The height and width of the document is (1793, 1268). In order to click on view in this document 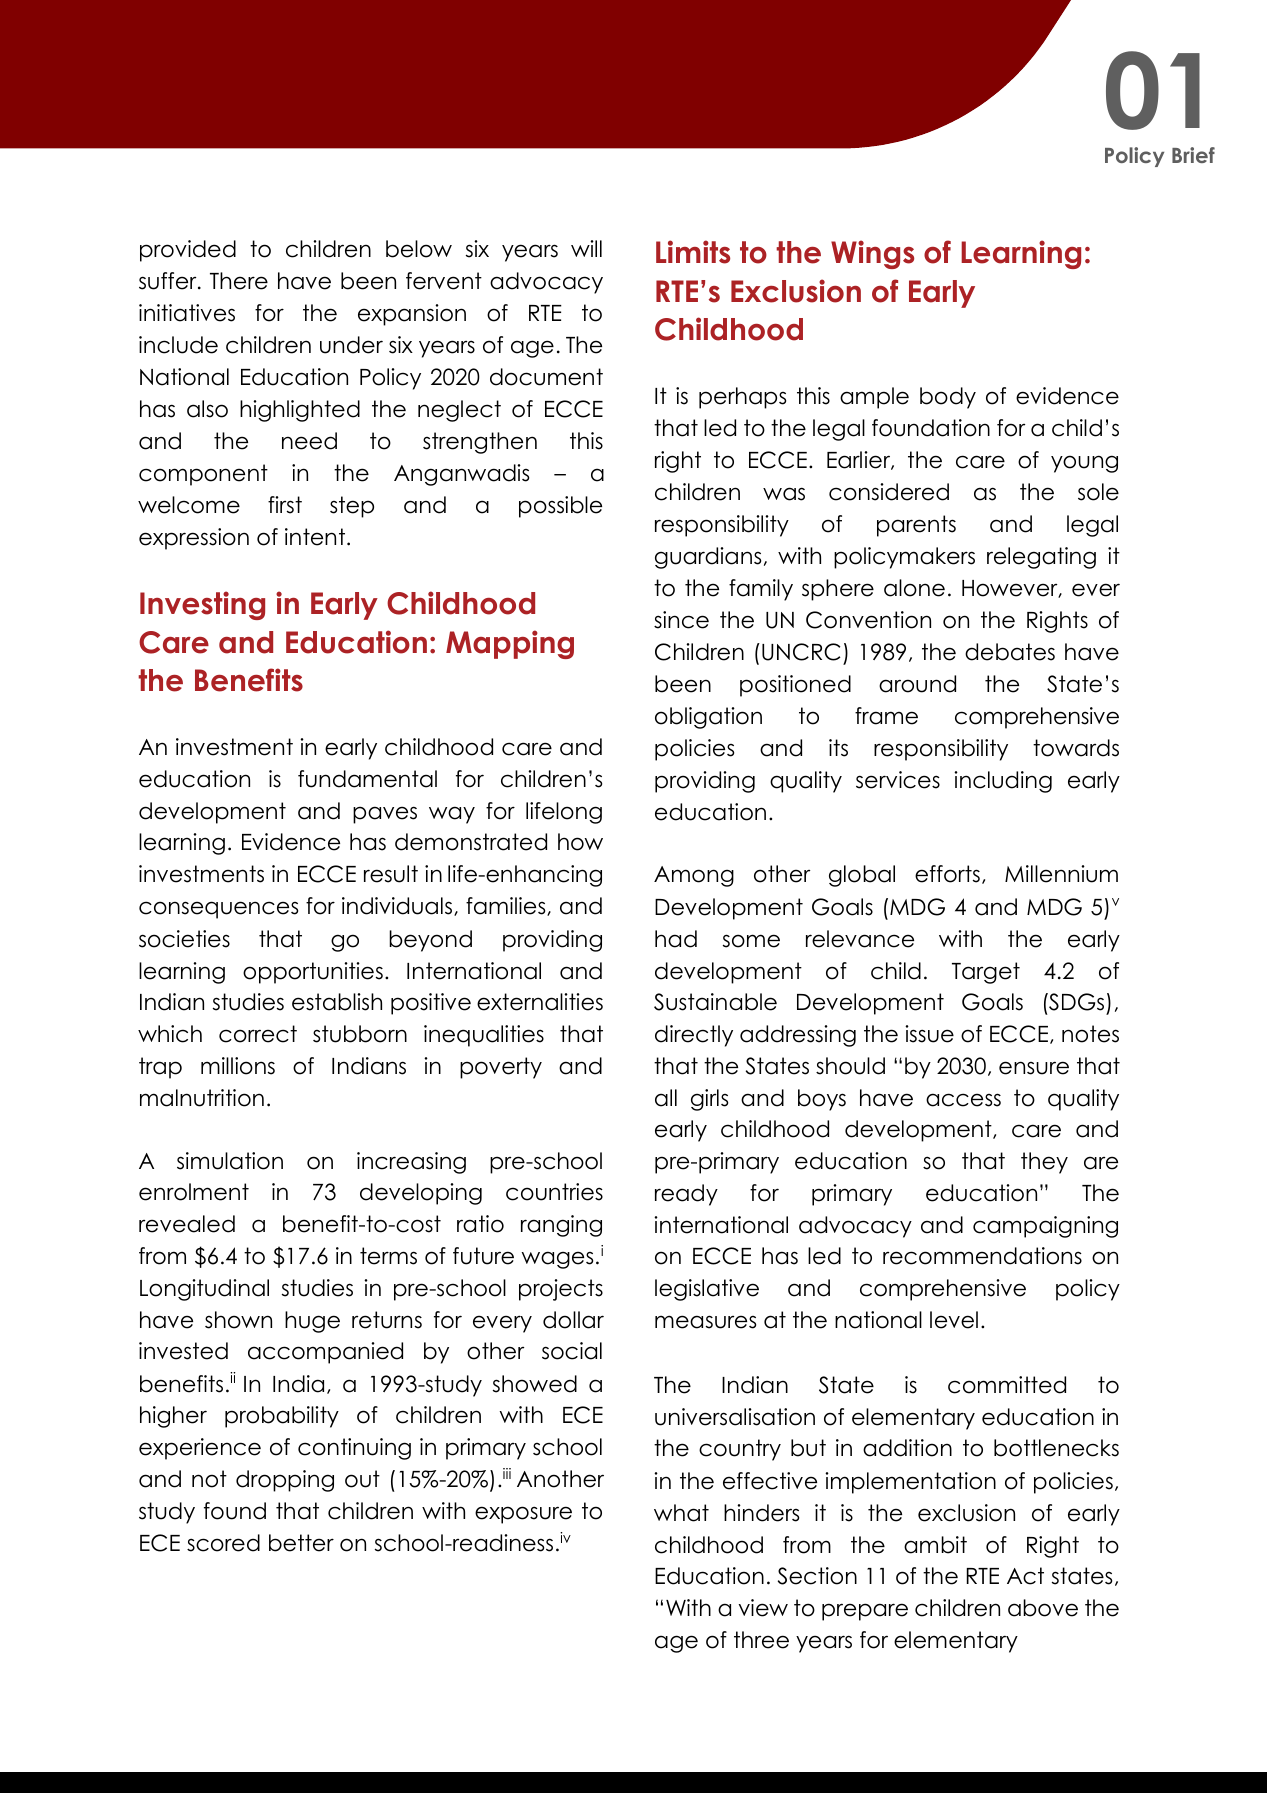, I will do `click(763, 1608)`.
